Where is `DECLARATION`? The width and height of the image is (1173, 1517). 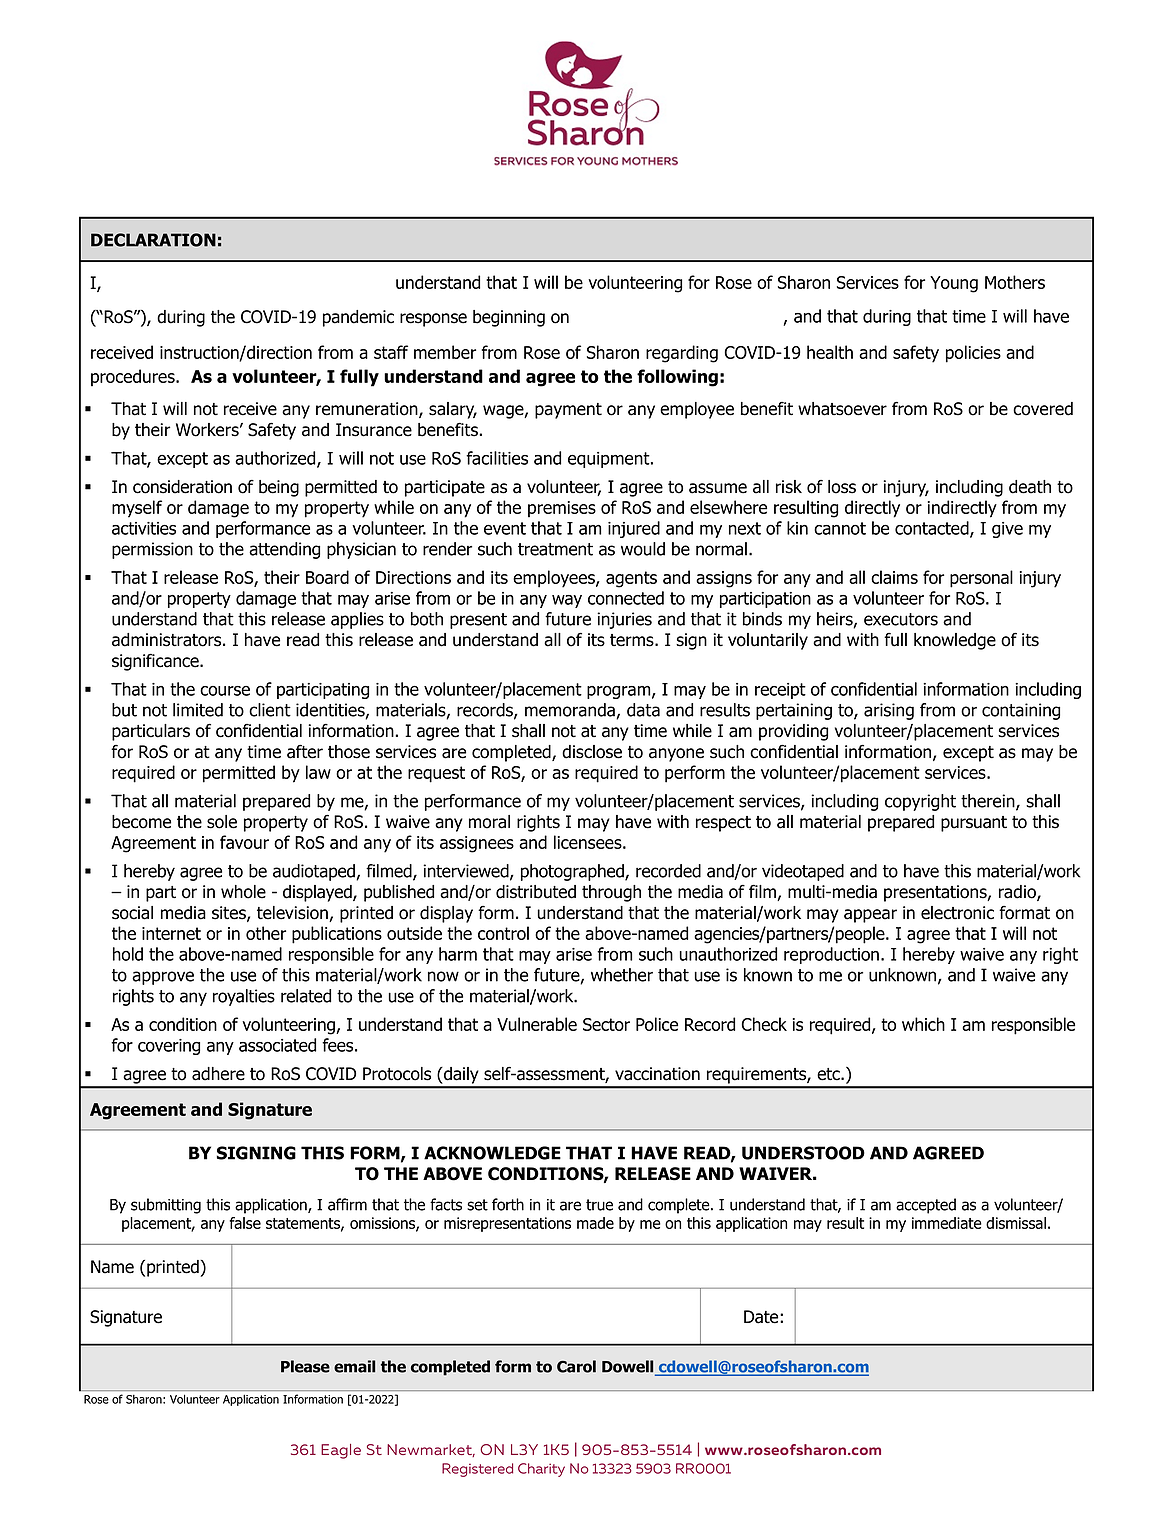
DECLARATION is located at coordinates (153, 240).
